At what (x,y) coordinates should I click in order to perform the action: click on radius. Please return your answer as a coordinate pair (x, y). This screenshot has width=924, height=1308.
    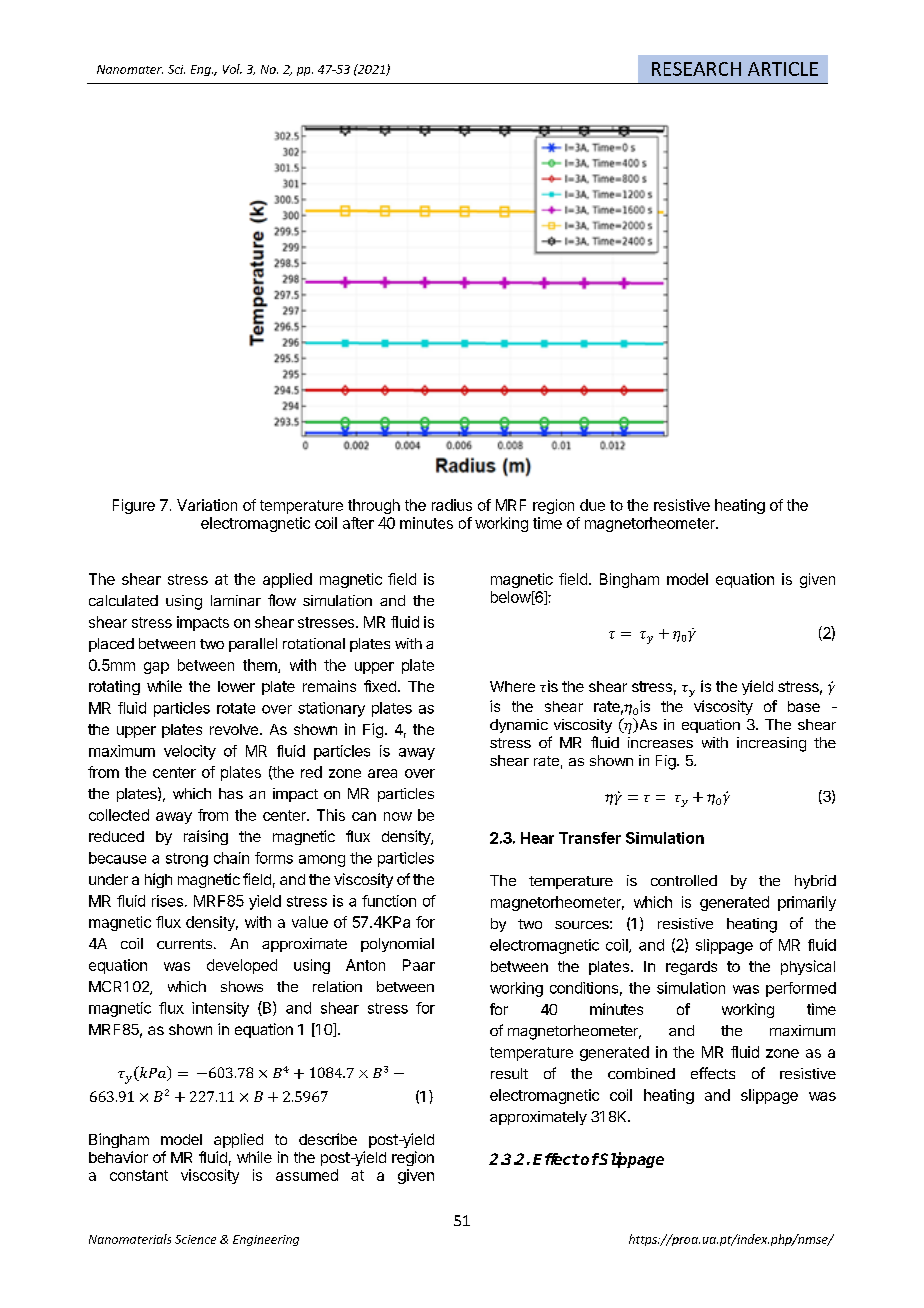
    Looking at the image, I should click on (452, 505).
